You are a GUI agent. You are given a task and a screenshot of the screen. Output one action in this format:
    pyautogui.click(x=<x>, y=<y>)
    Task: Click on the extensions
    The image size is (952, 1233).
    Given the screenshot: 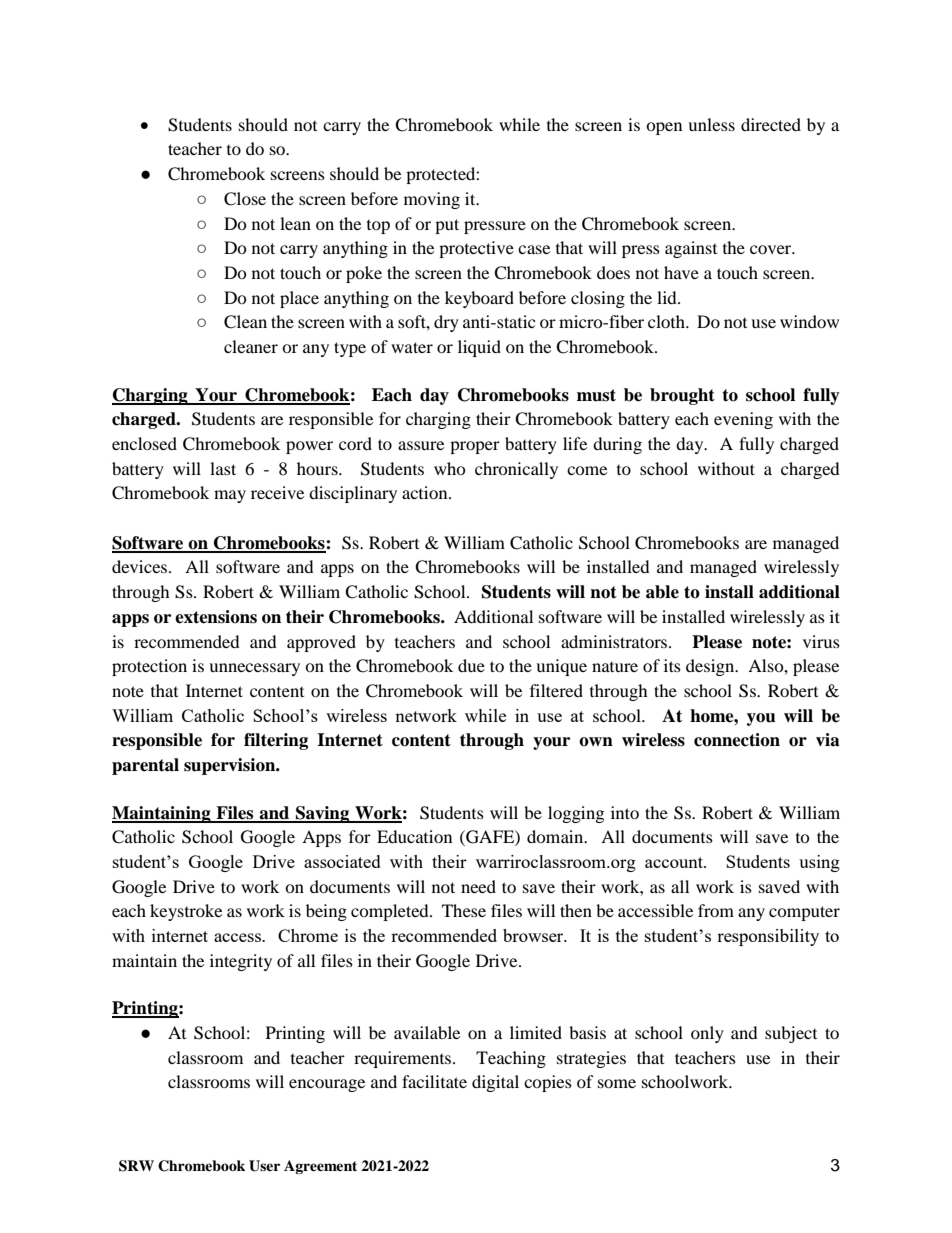 What is the action you would take?
    pyautogui.click(x=216, y=617)
